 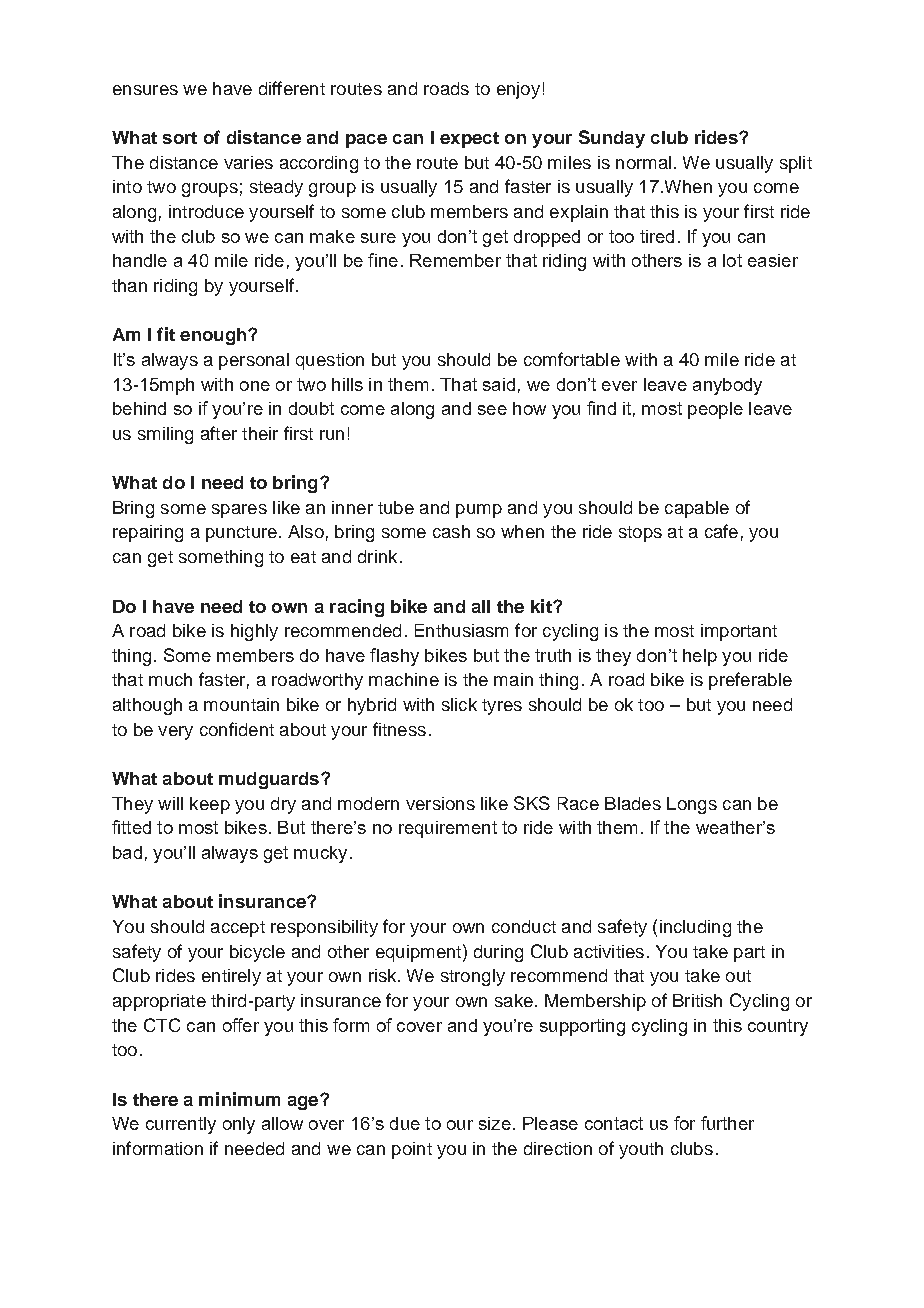 I want to click on expect, so click(x=469, y=140).
